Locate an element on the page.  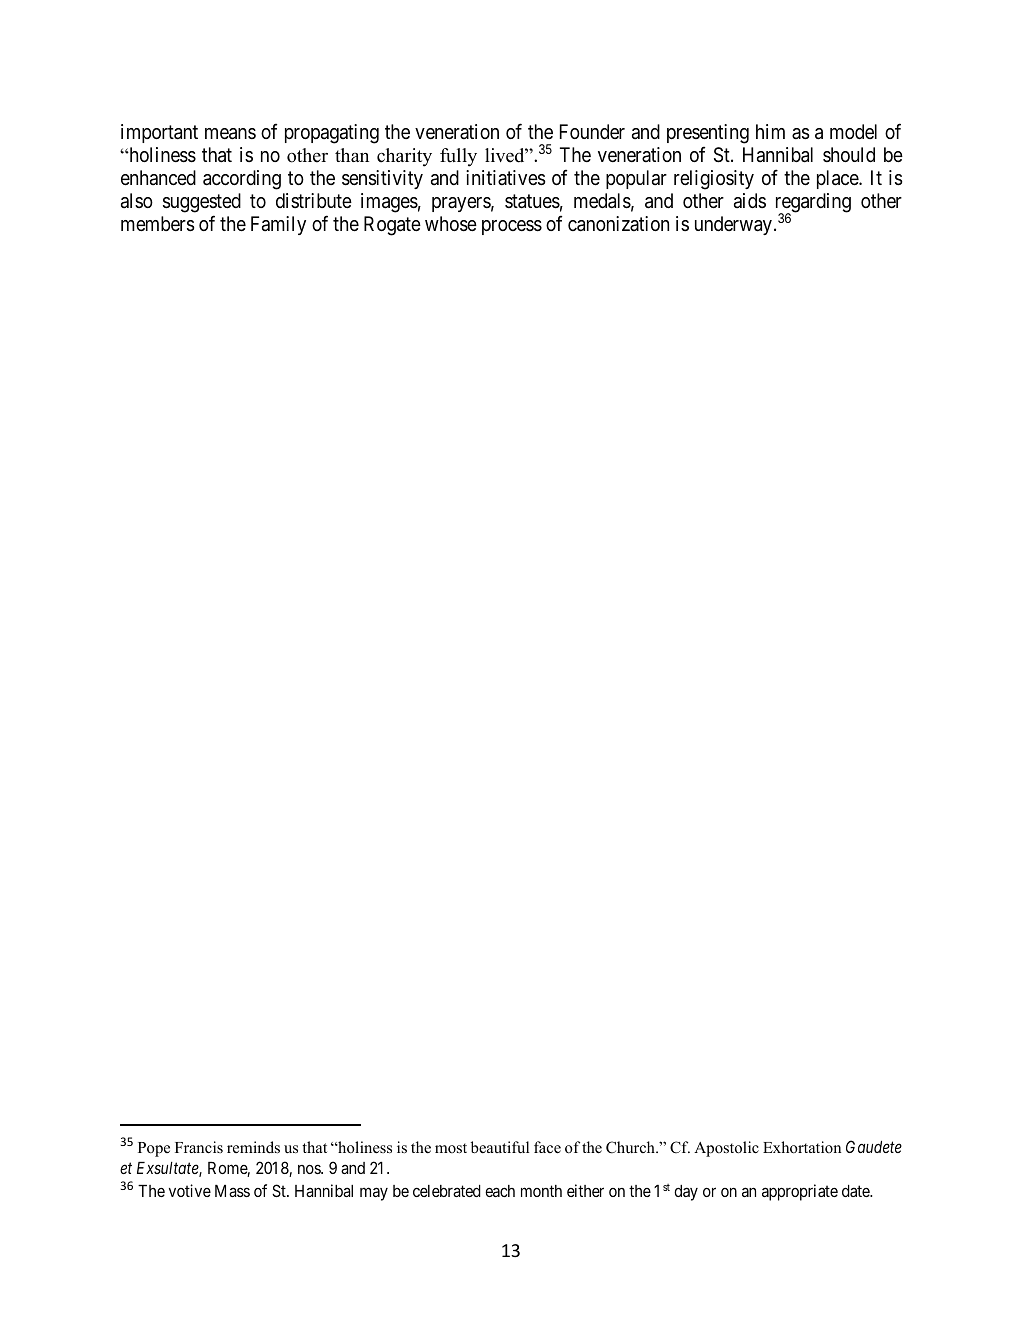
regarding is located at coordinates (813, 204).
